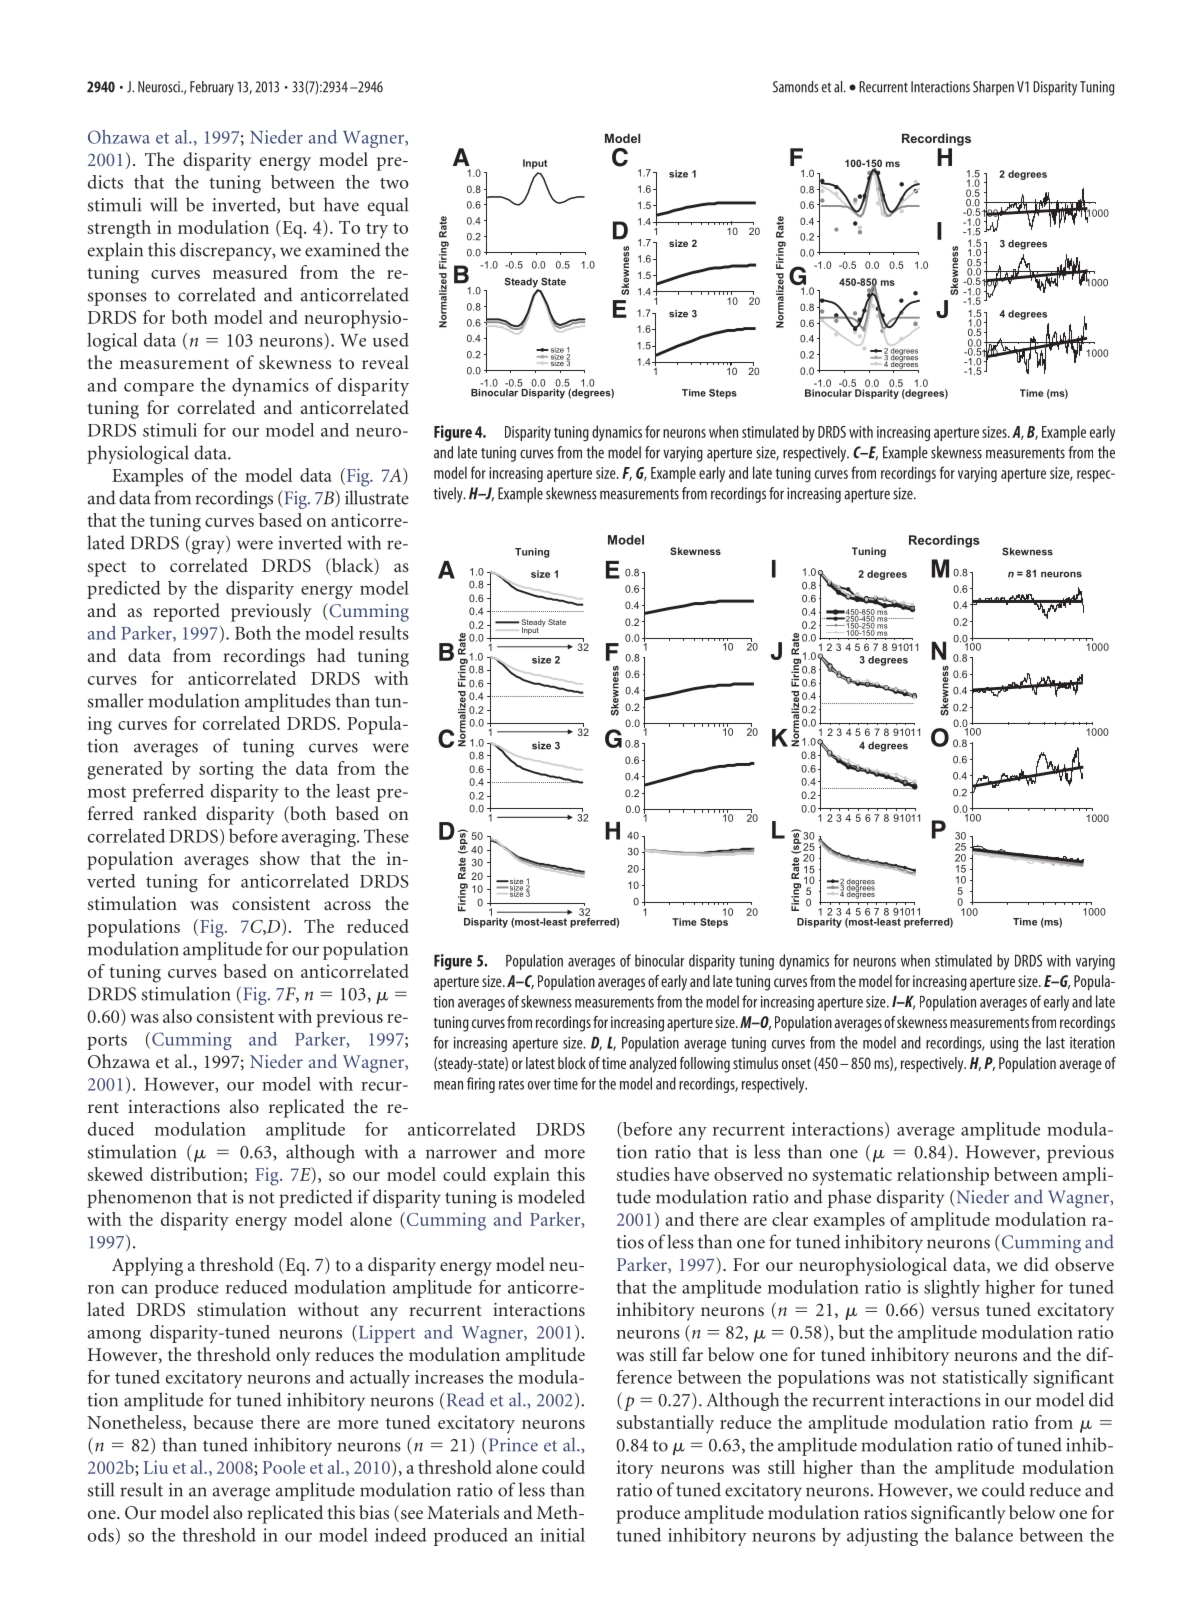 Image resolution: width=1199 pixels, height=1605 pixels. What do you see at coordinates (283, 1467) in the page?
I see `Poole` at bounding box center [283, 1467].
